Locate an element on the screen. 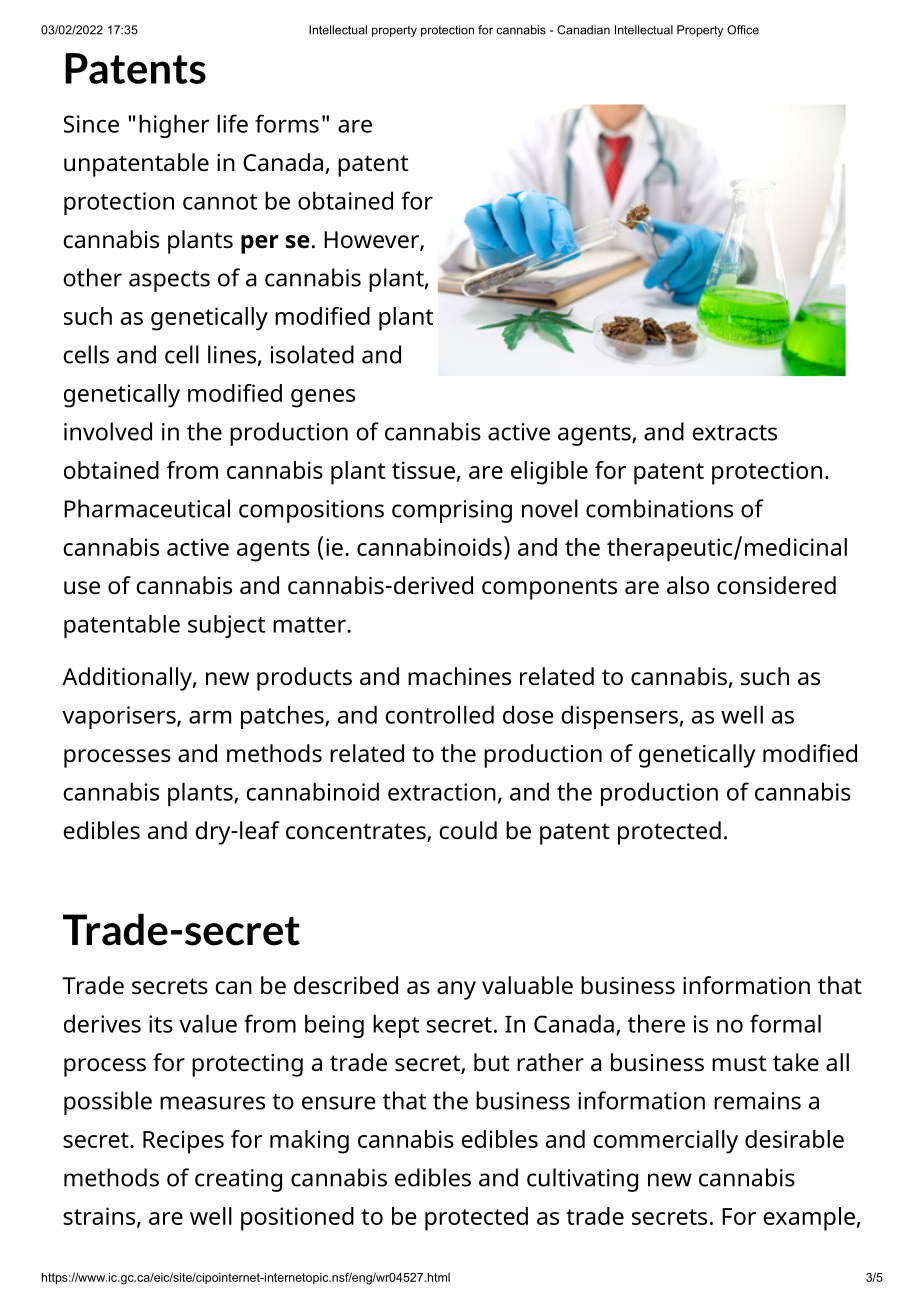  Recipes is located at coordinates (183, 1142).
